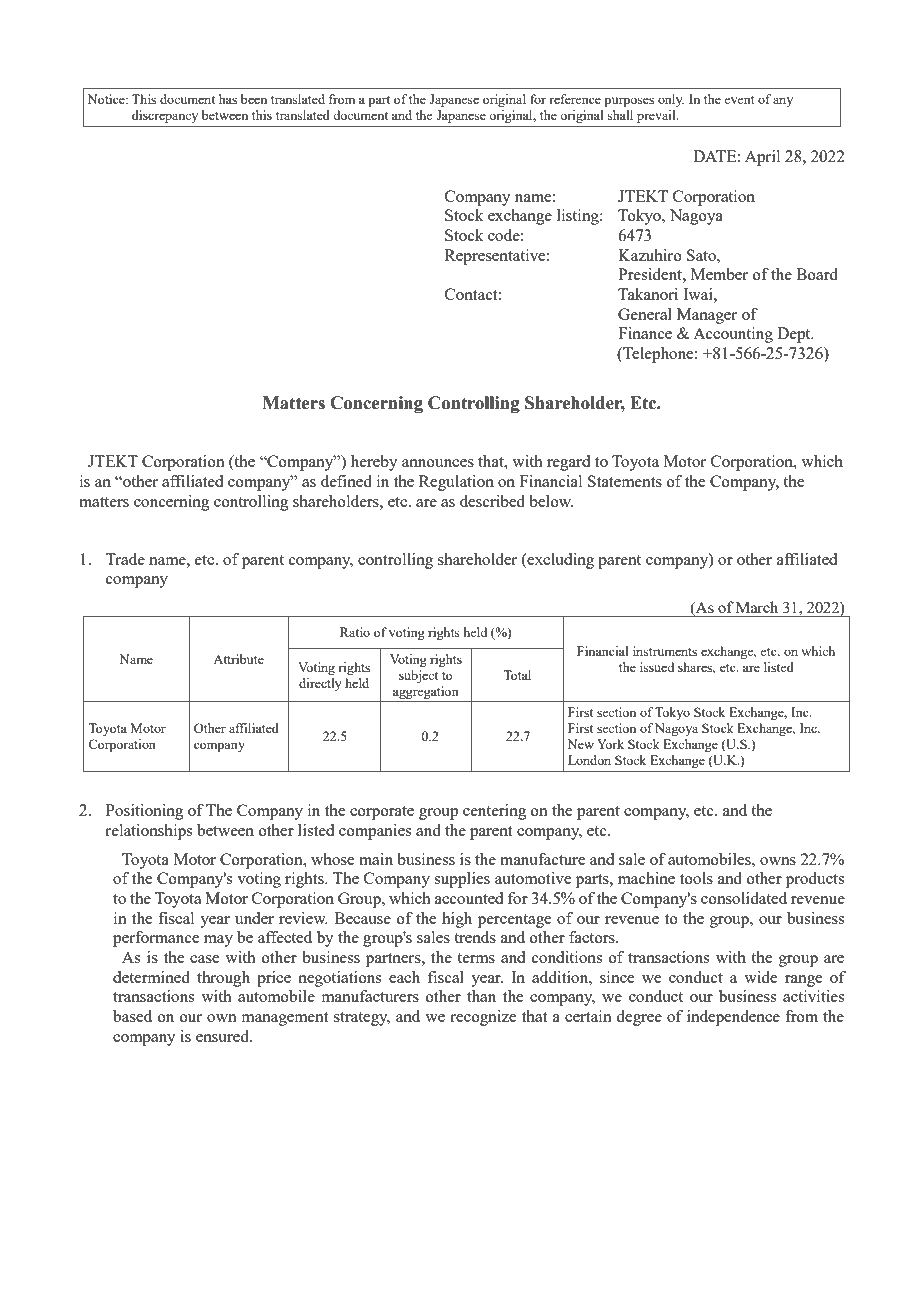 This image has width=924, height=1308. What do you see at coordinates (575, 99) in the image?
I see `reference` at bounding box center [575, 99].
